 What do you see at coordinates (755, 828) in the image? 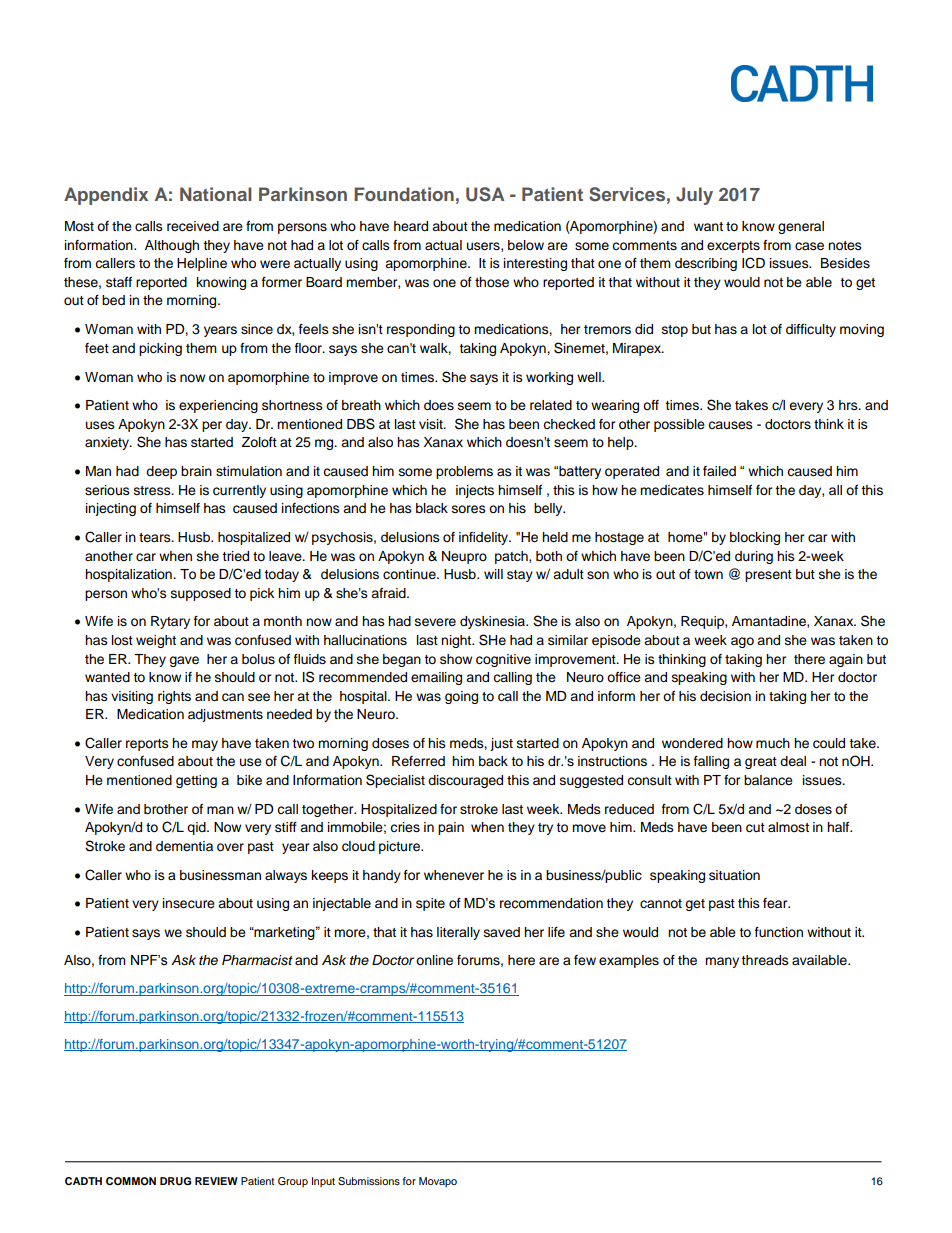
I see `cut` at bounding box center [755, 828].
